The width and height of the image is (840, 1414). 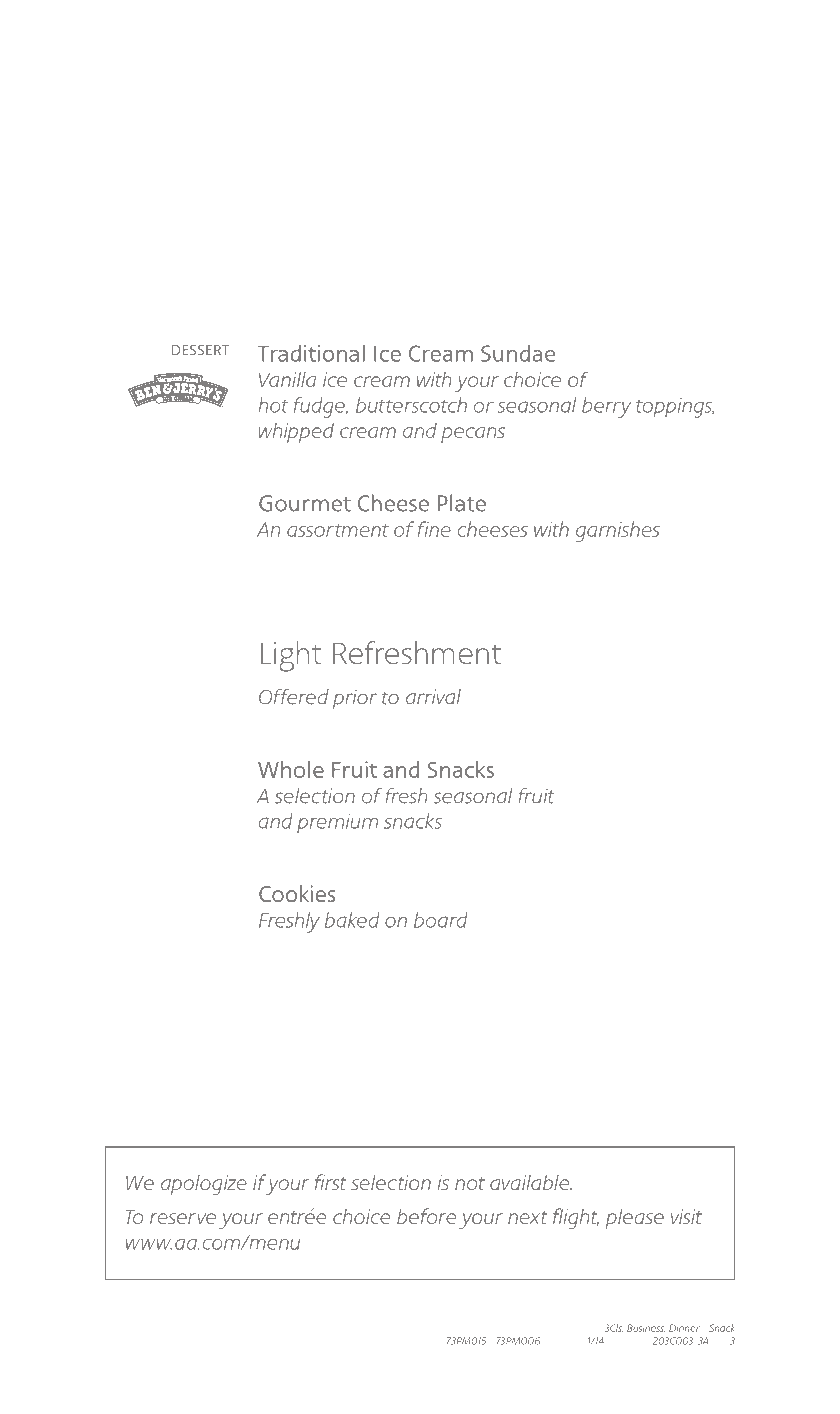 What do you see at coordinates (426, 1216) in the image?
I see `before` at bounding box center [426, 1216].
